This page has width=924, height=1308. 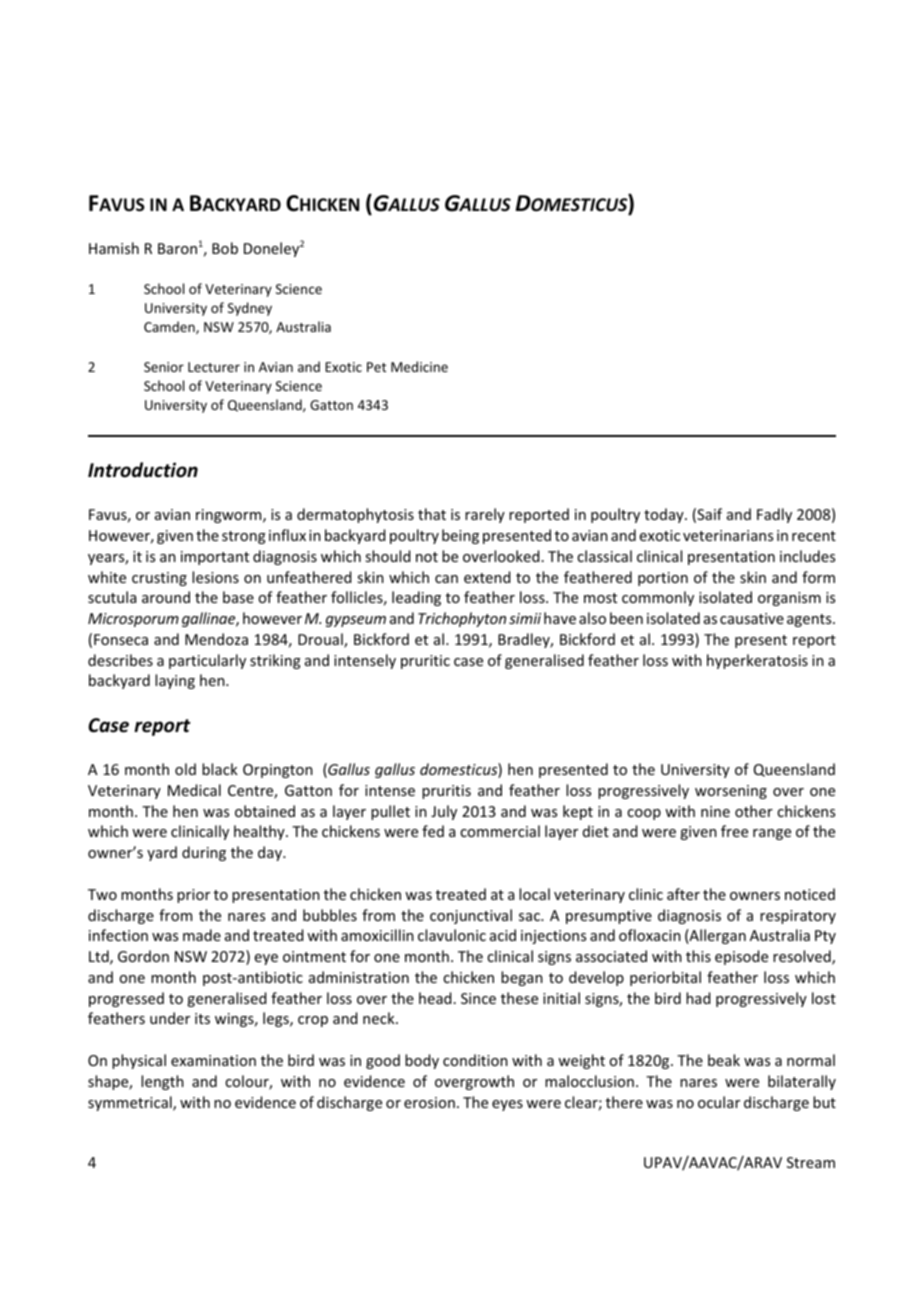 What do you see at coordinates (131, 1103) in the page?
I see `symmetrical` at bounding box center [131, 1103].
